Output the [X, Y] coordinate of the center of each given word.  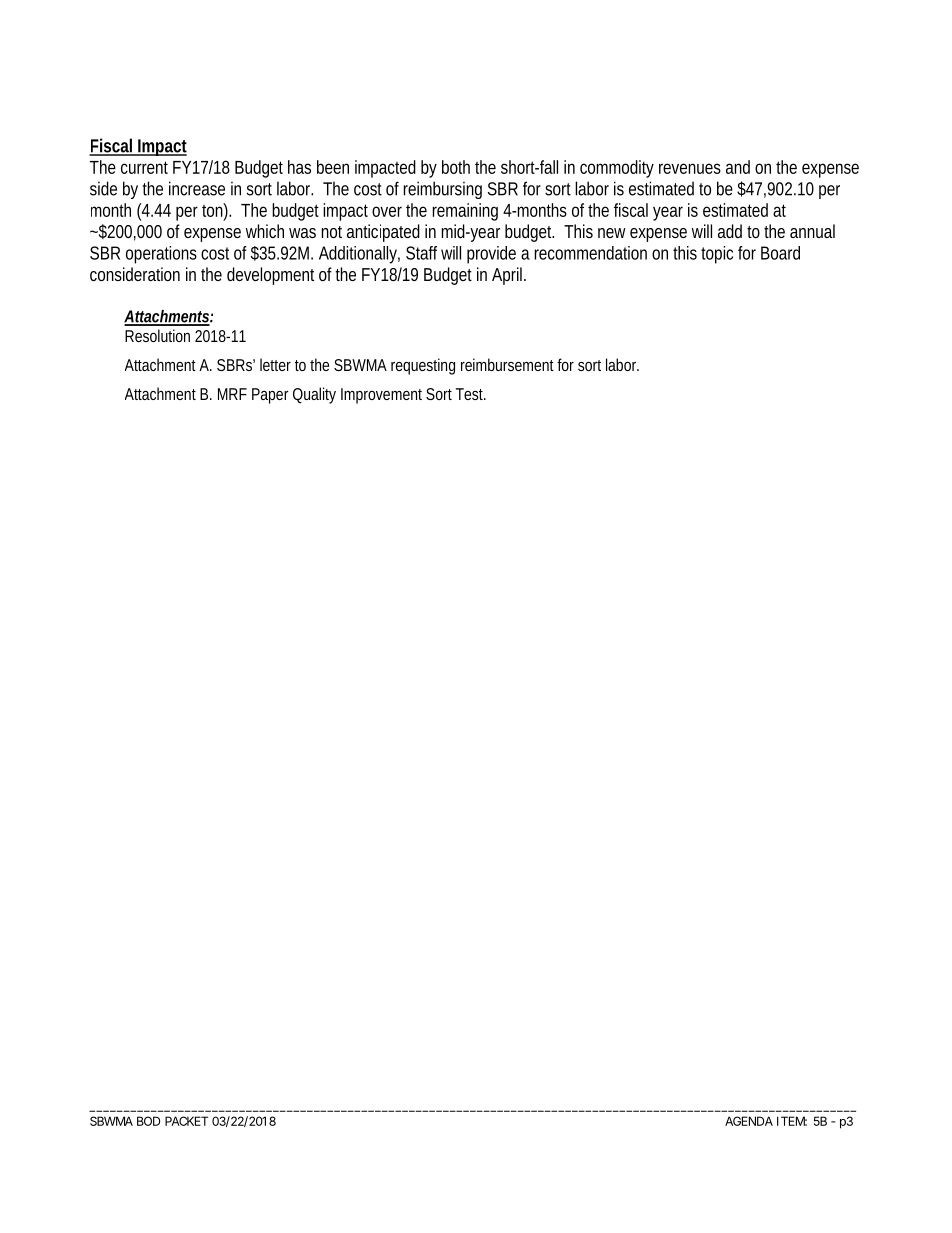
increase [197, 188]
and [738, 167]
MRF [232, 394]
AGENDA [749, 1121]
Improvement [381, 396]
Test [471, 394]
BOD [148, 1121]
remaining [465, 212]
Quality [314, 395]
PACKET [186, 1121]
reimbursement [507, 364]
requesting [423, 366]
